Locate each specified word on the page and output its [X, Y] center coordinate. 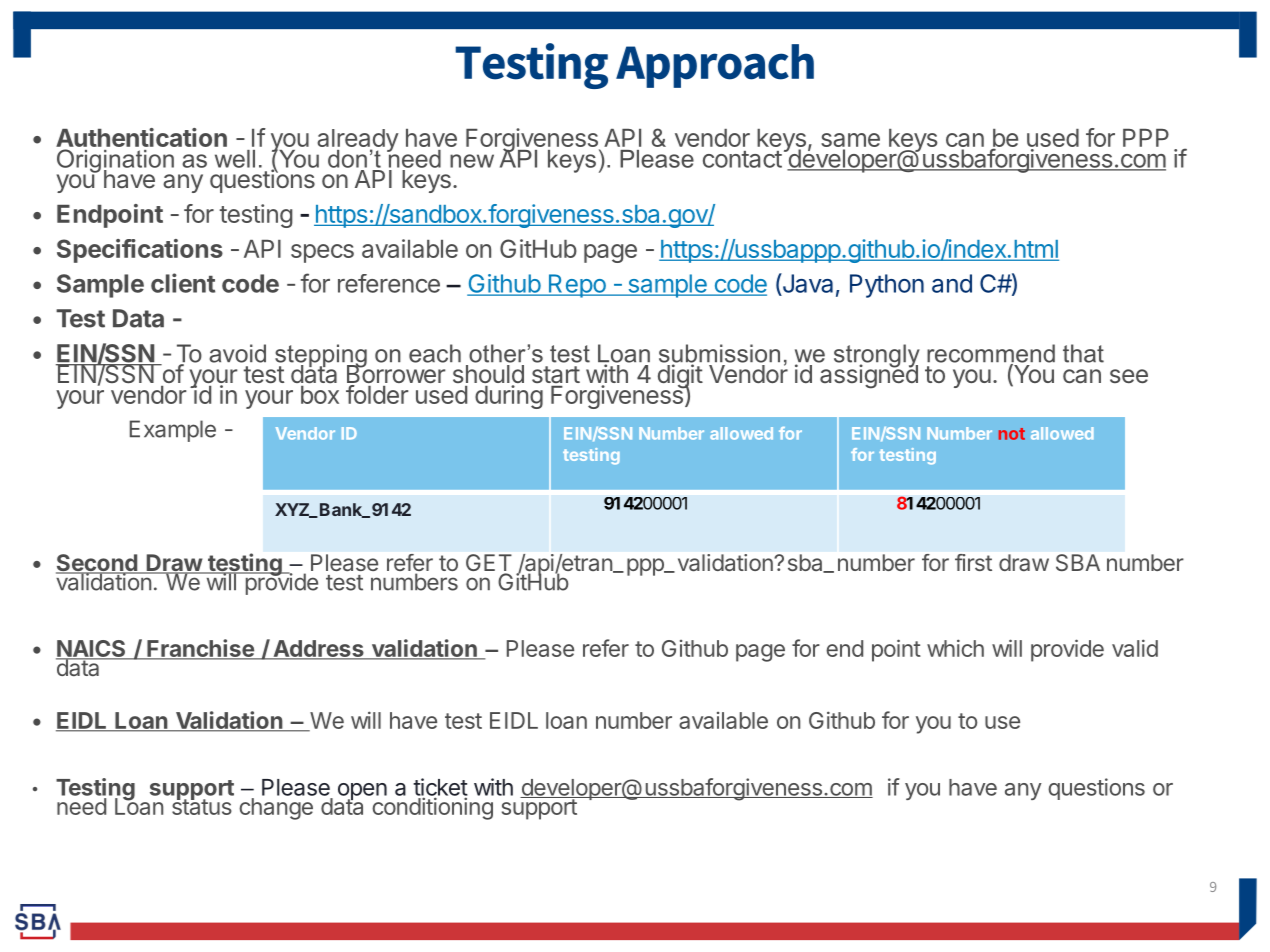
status [202, 806]
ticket [440, 788]
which [955, 648]
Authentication [141, 137]
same [850, 140]
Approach [715, 66]
